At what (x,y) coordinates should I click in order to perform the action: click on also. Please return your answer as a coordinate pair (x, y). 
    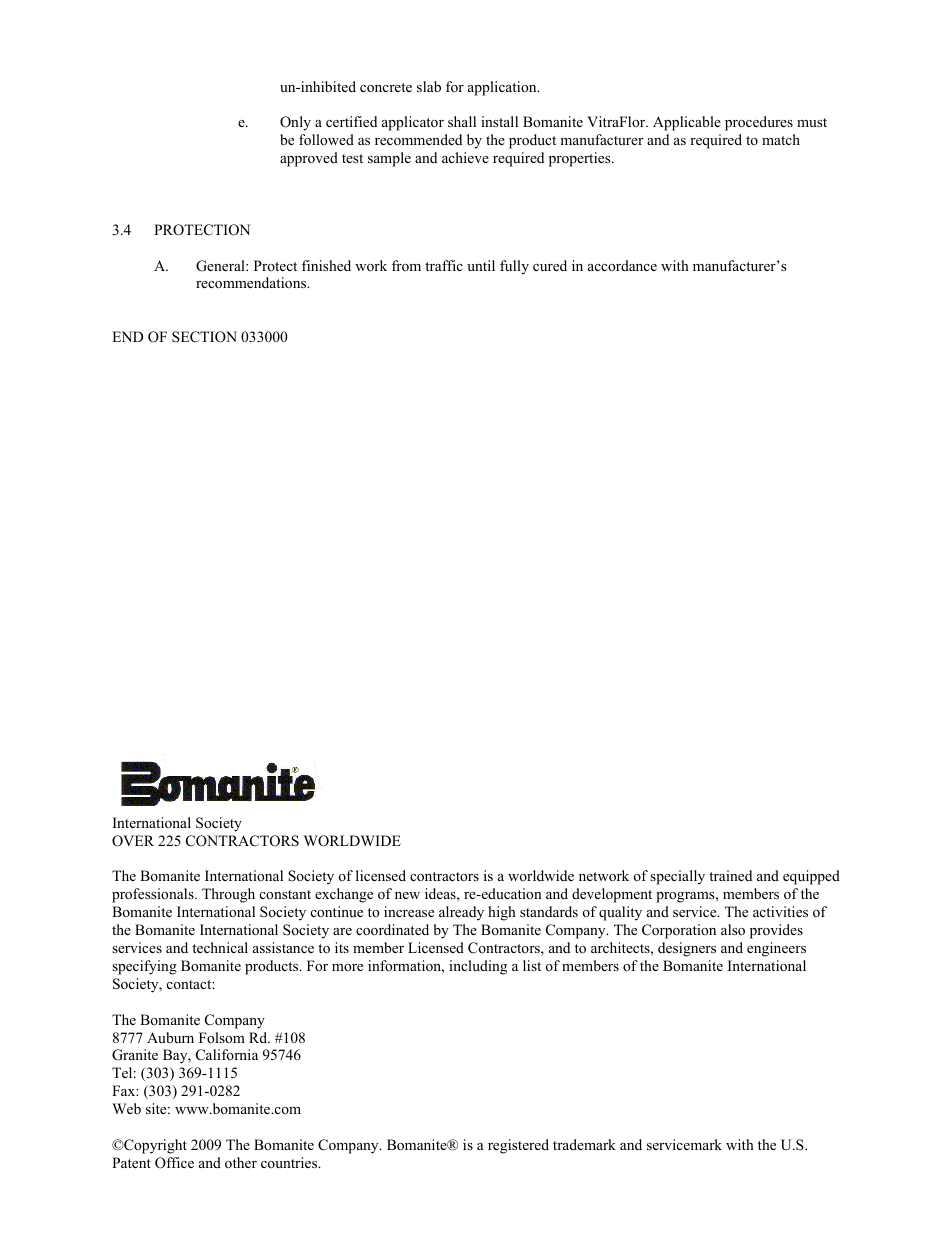
    Looking at the image, I should click on (733, 930).
